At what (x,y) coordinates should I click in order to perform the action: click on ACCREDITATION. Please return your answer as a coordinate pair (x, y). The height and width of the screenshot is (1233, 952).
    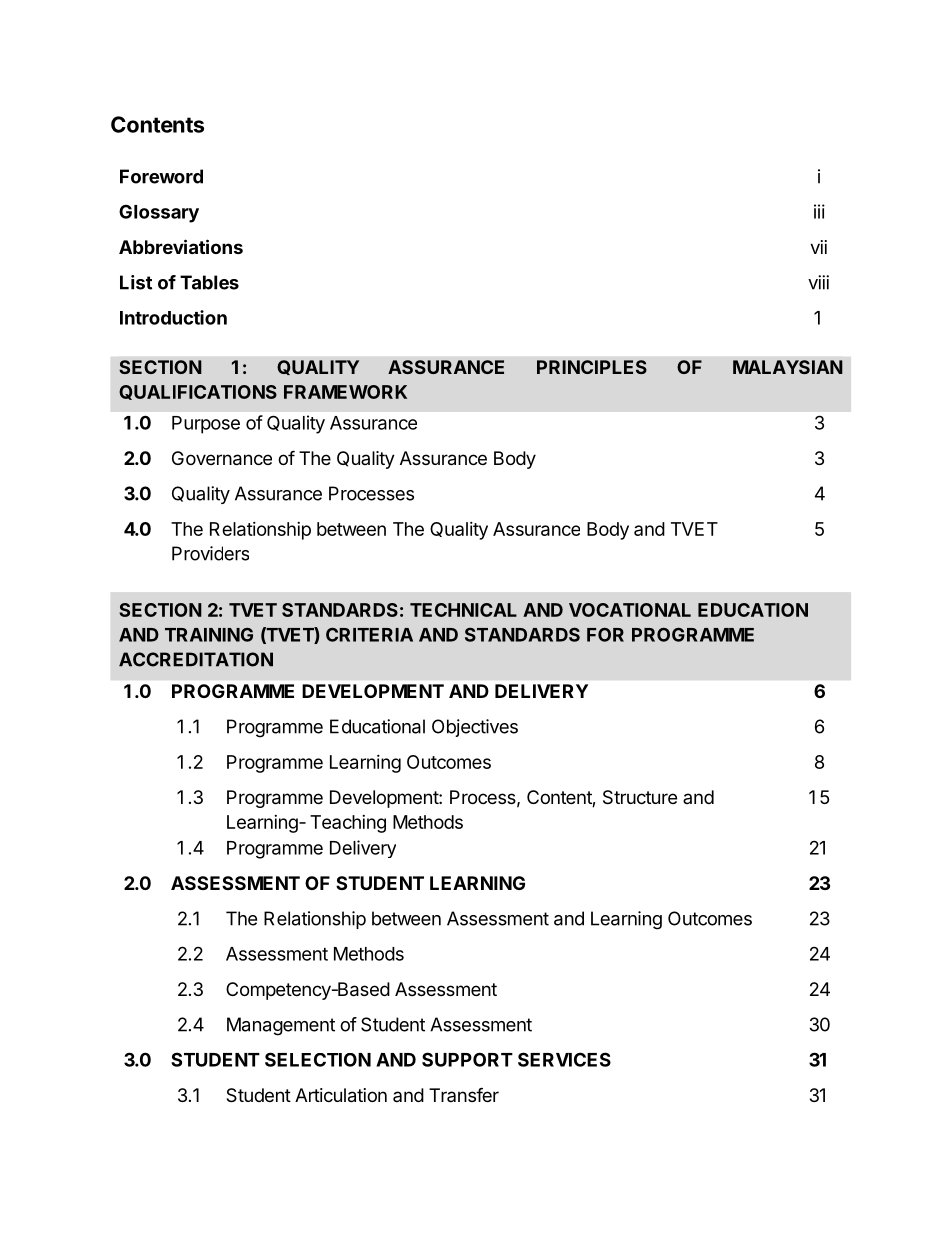
    Looking at the image, I should click on (196, 659).
